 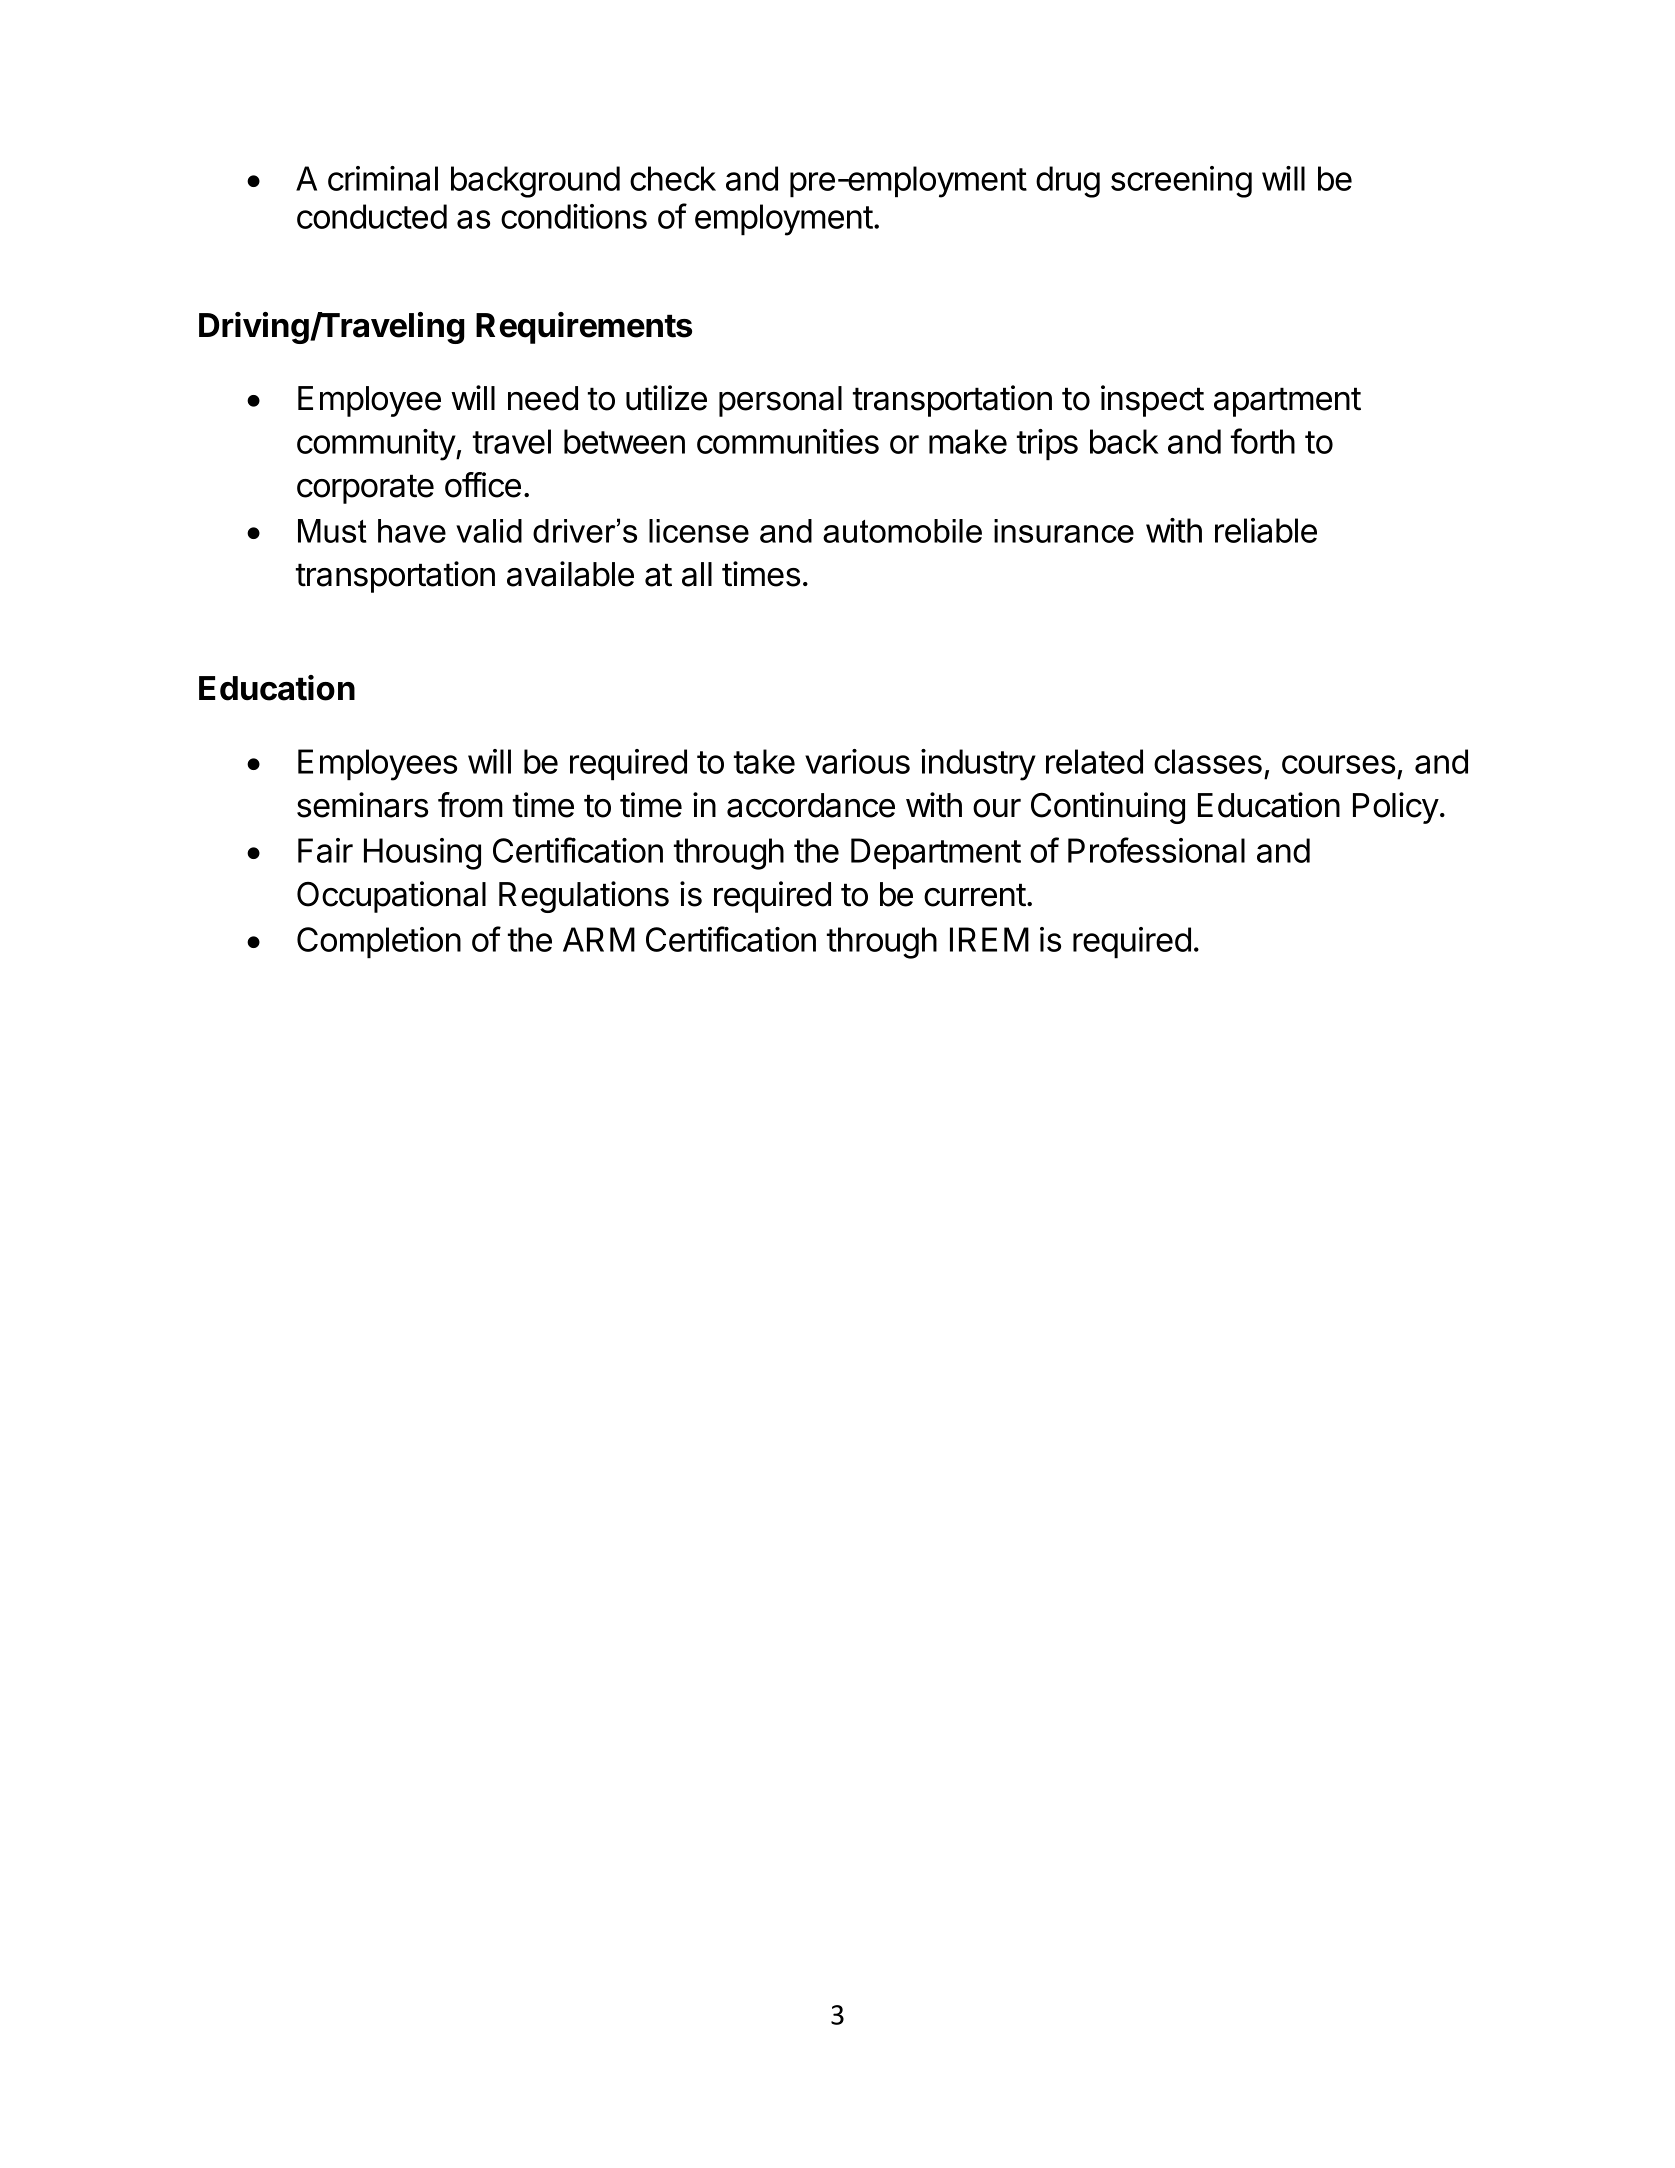 What do you see at coordinates (570, 574) in the screenshot?
I see `available` at bounding box center [570, 574].
